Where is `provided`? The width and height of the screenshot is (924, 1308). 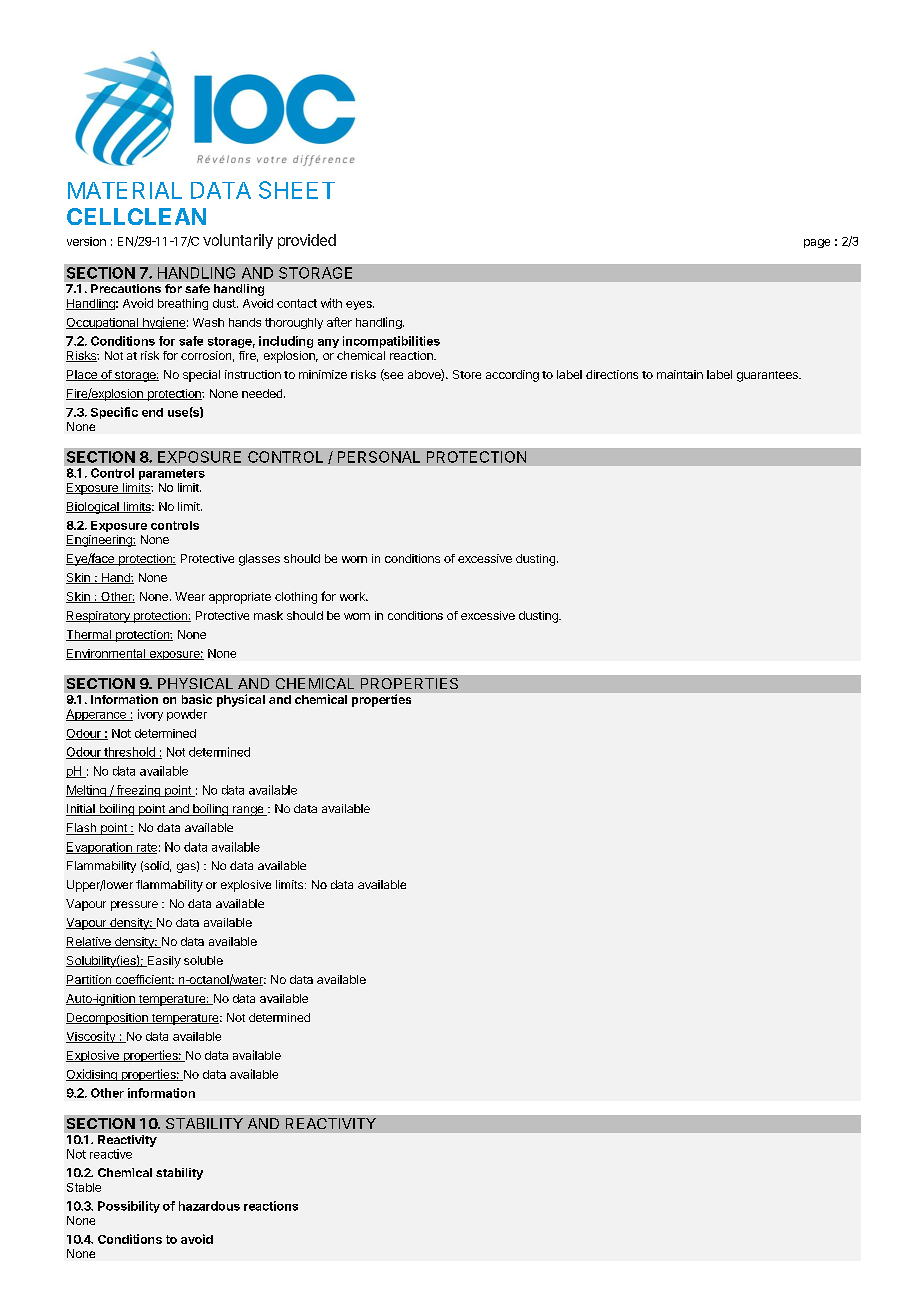
provided is located at coordinates (307, 241).
